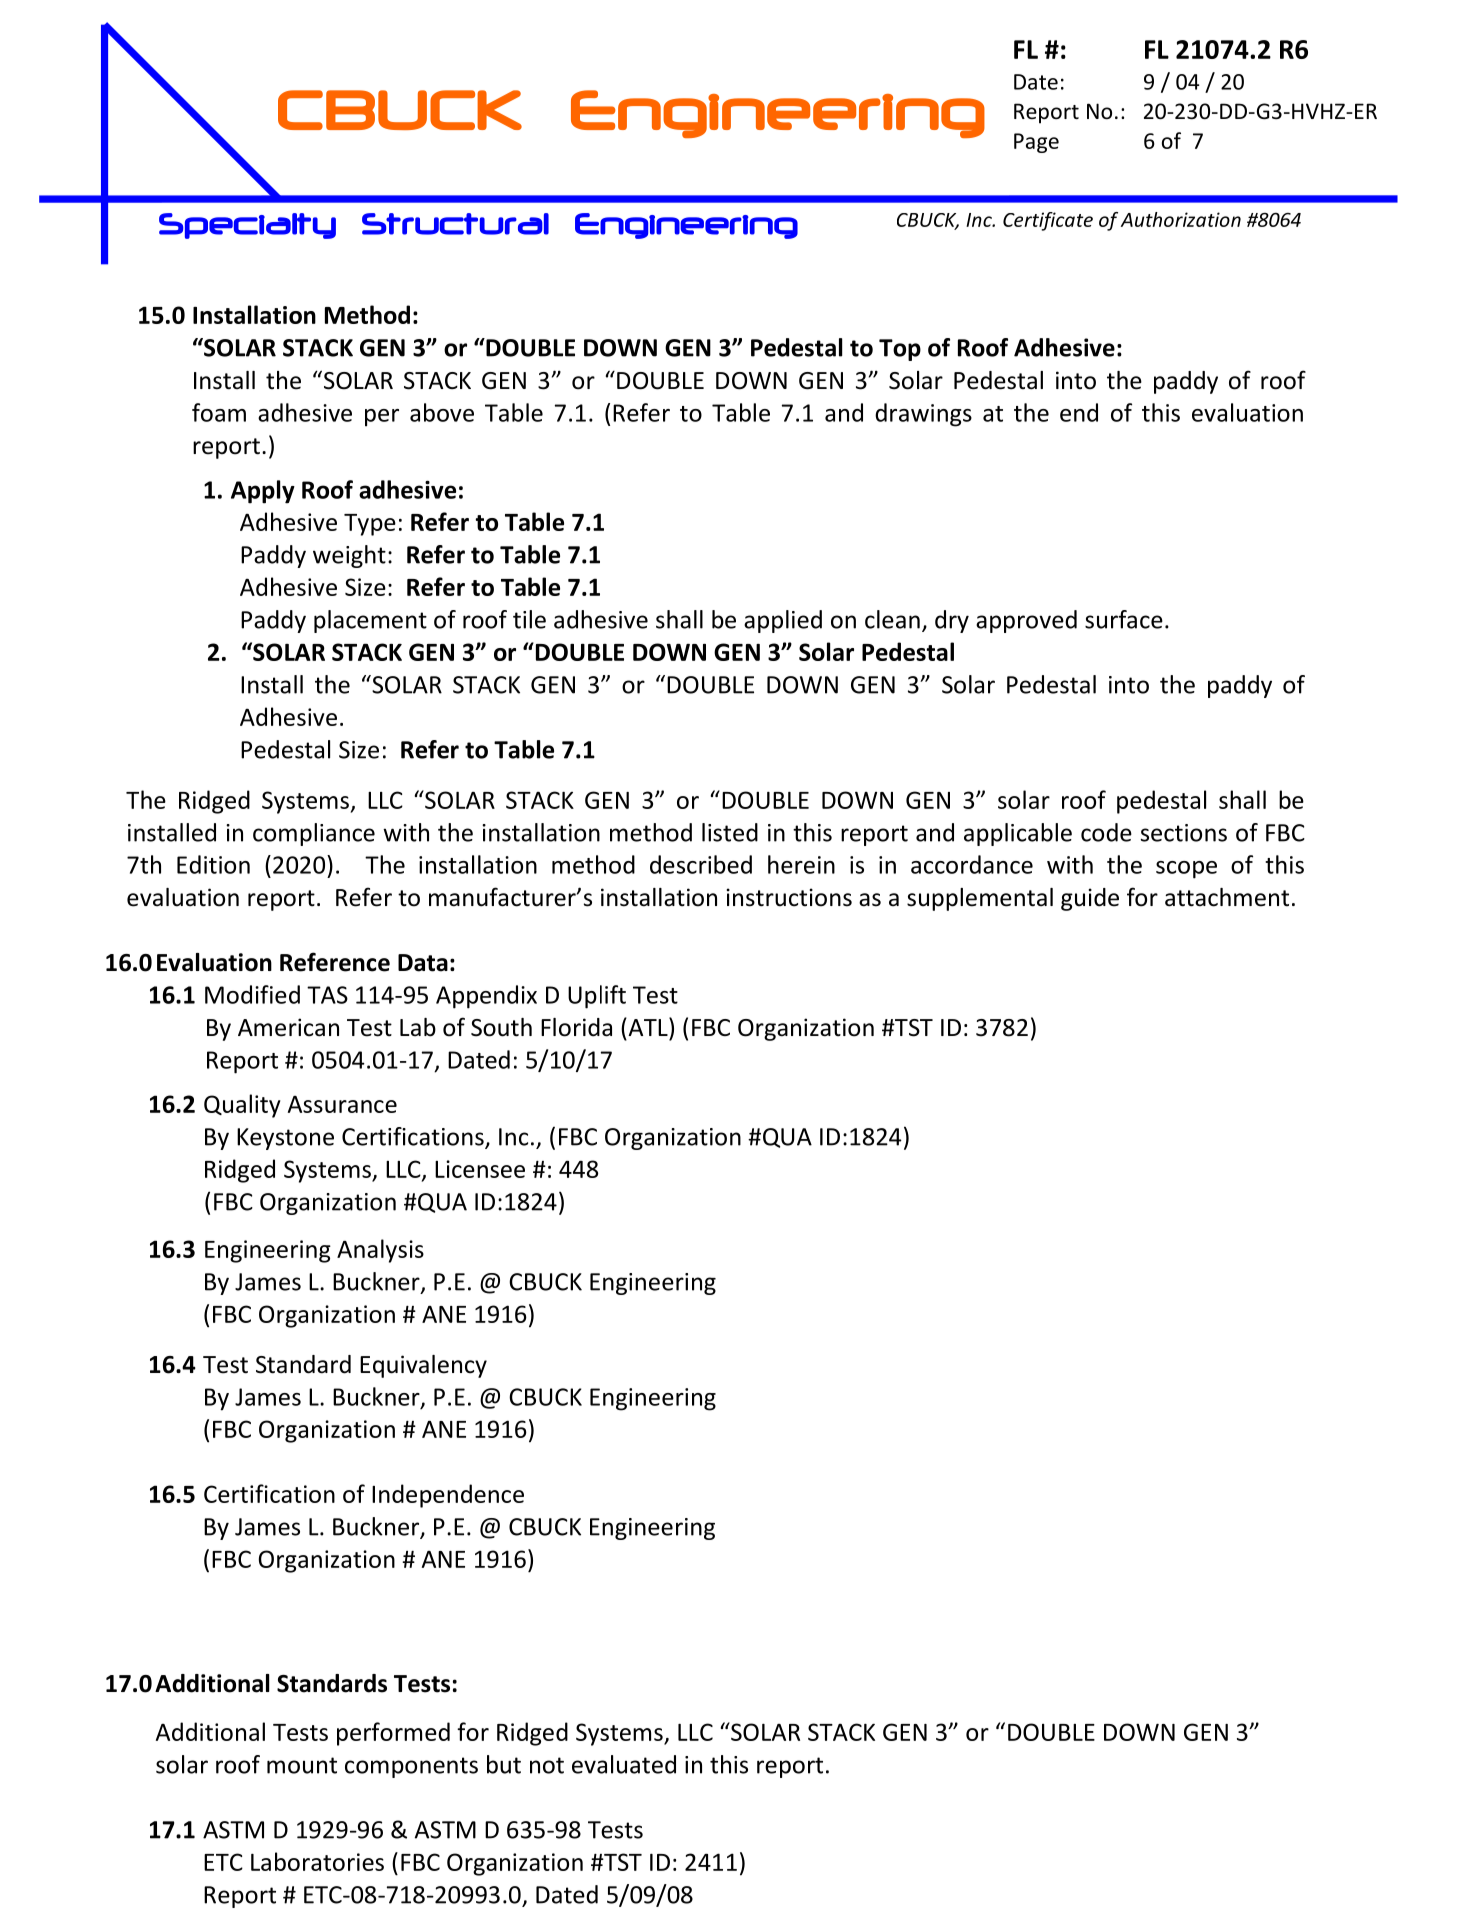 This screenshot has width=1481, height=1917. Describe the element at coordinates (302, 1765) in the screenshot. I see `mount` at that location.
